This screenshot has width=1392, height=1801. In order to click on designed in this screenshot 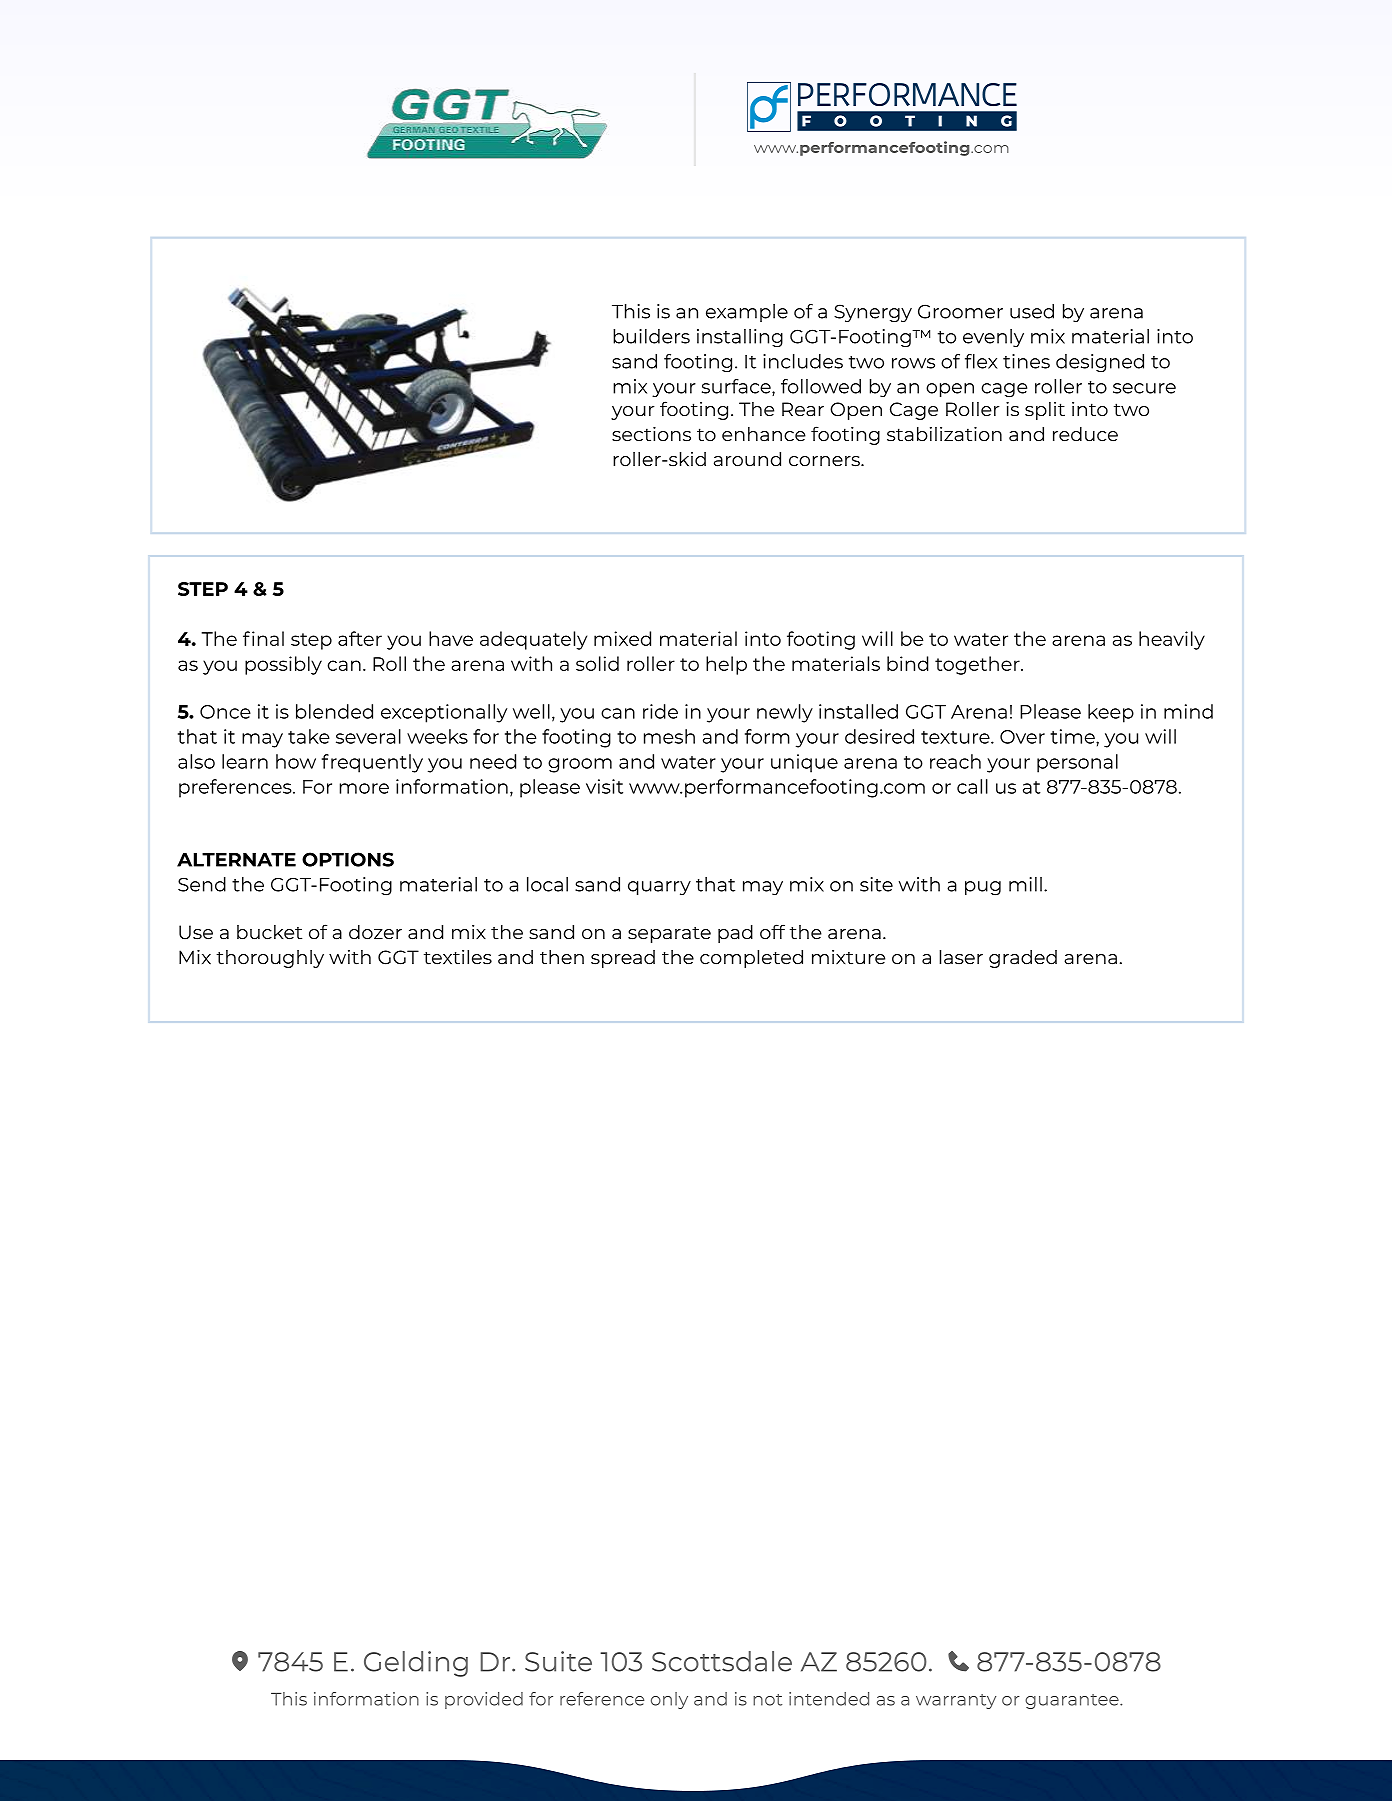, I will do `click(1100, 363)`.
